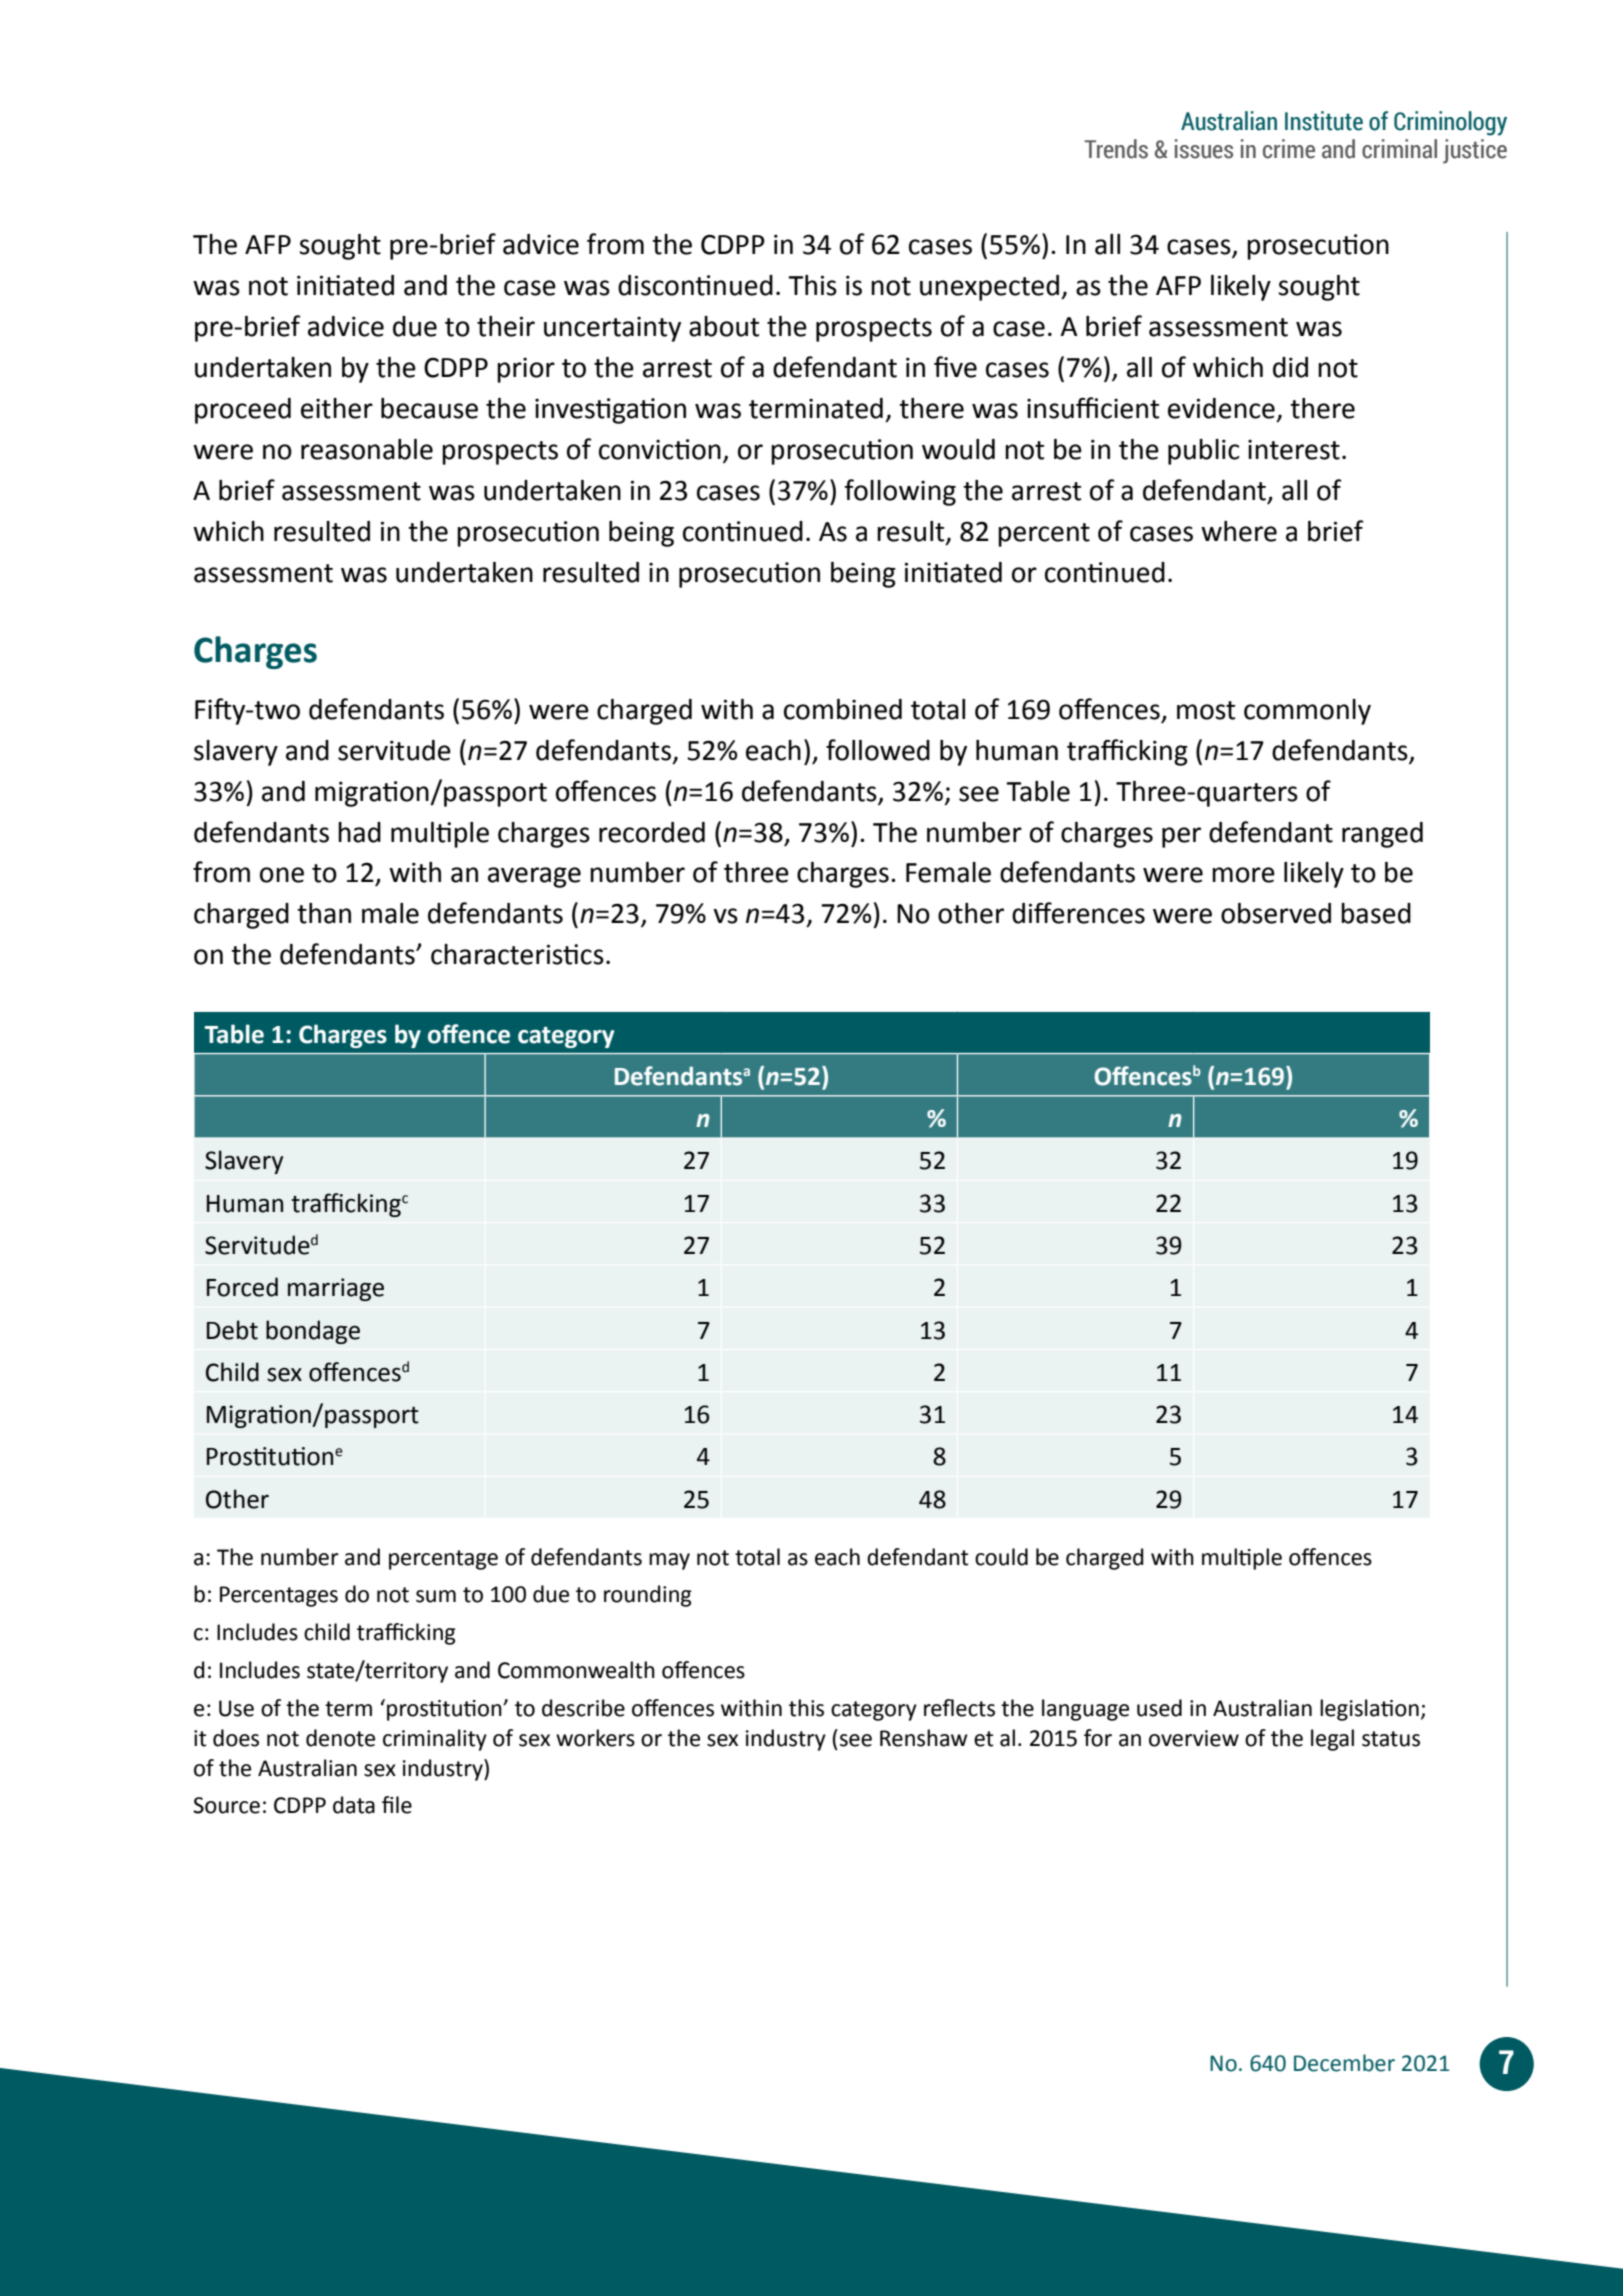 This image has width=1623, height=2296. I want to click on differences, so click(1078, 913).
